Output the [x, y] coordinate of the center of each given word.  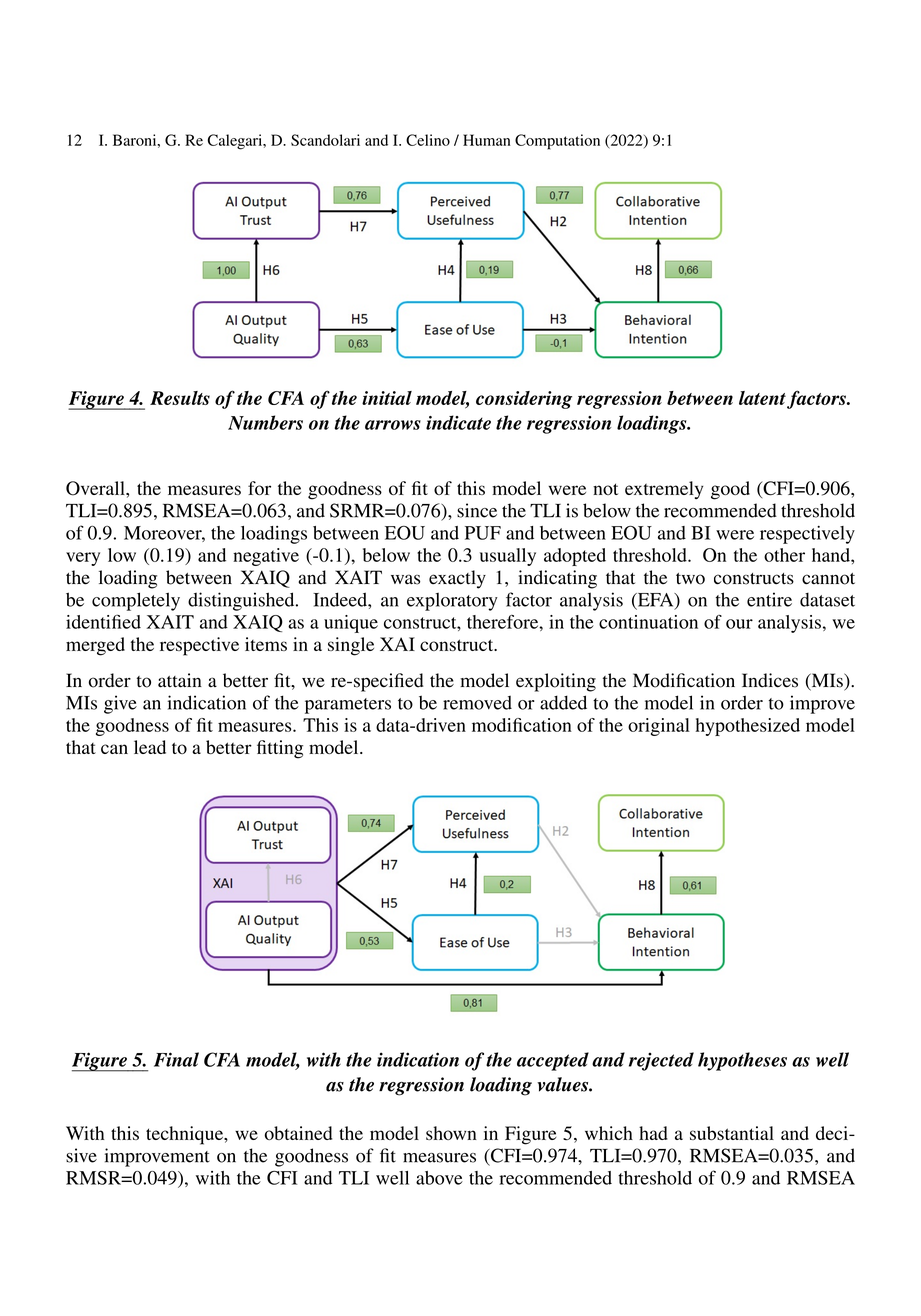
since [477, 510]
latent [763, 399]
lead [150, 747]
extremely [664, 490]
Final [176, 1059]
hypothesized [748, 727]
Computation [557, 142]
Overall [96, 488]
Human [487, 140]
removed [477, 703]
